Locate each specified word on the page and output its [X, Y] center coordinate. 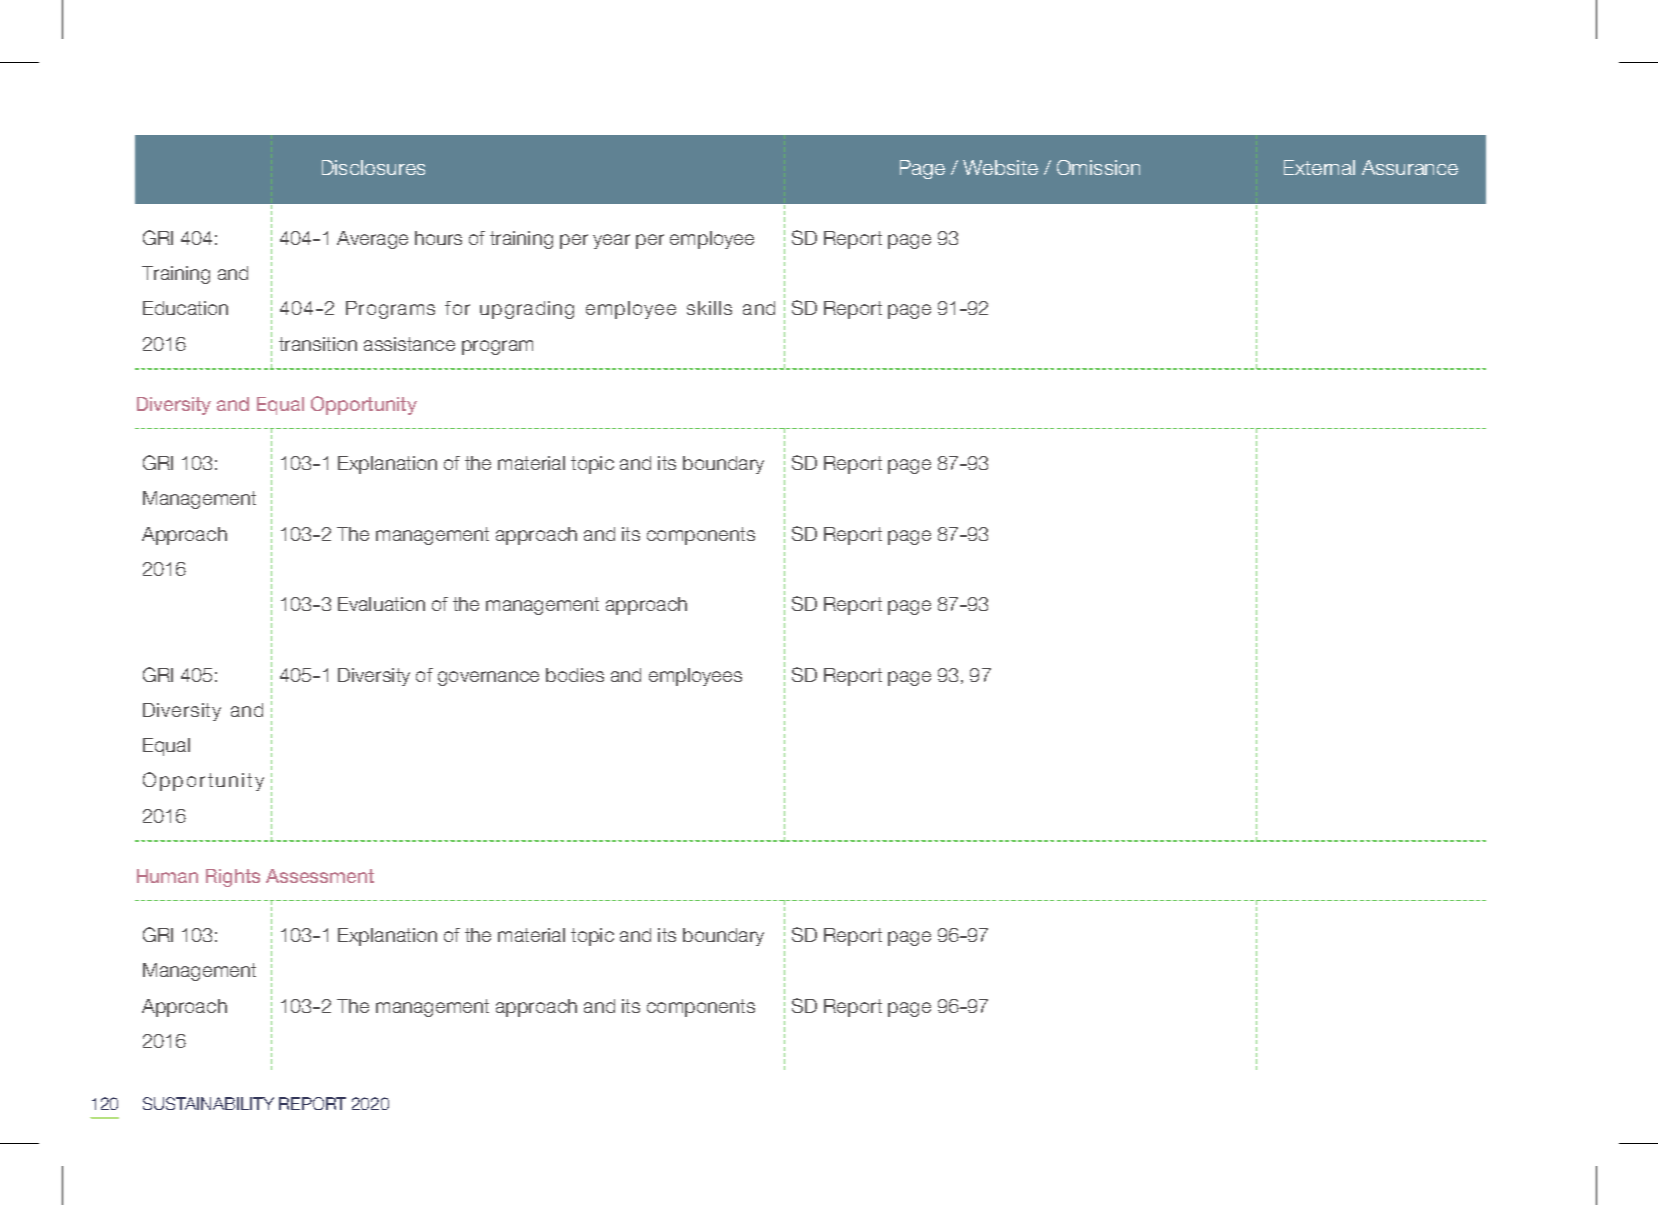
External [1319, 167]
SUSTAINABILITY [208, 1103]
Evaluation [381, 604]
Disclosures [373, 167]
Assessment [320, 876]
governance [488, 678]
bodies [575, 675]
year [611, 241]
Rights [233, 878]
